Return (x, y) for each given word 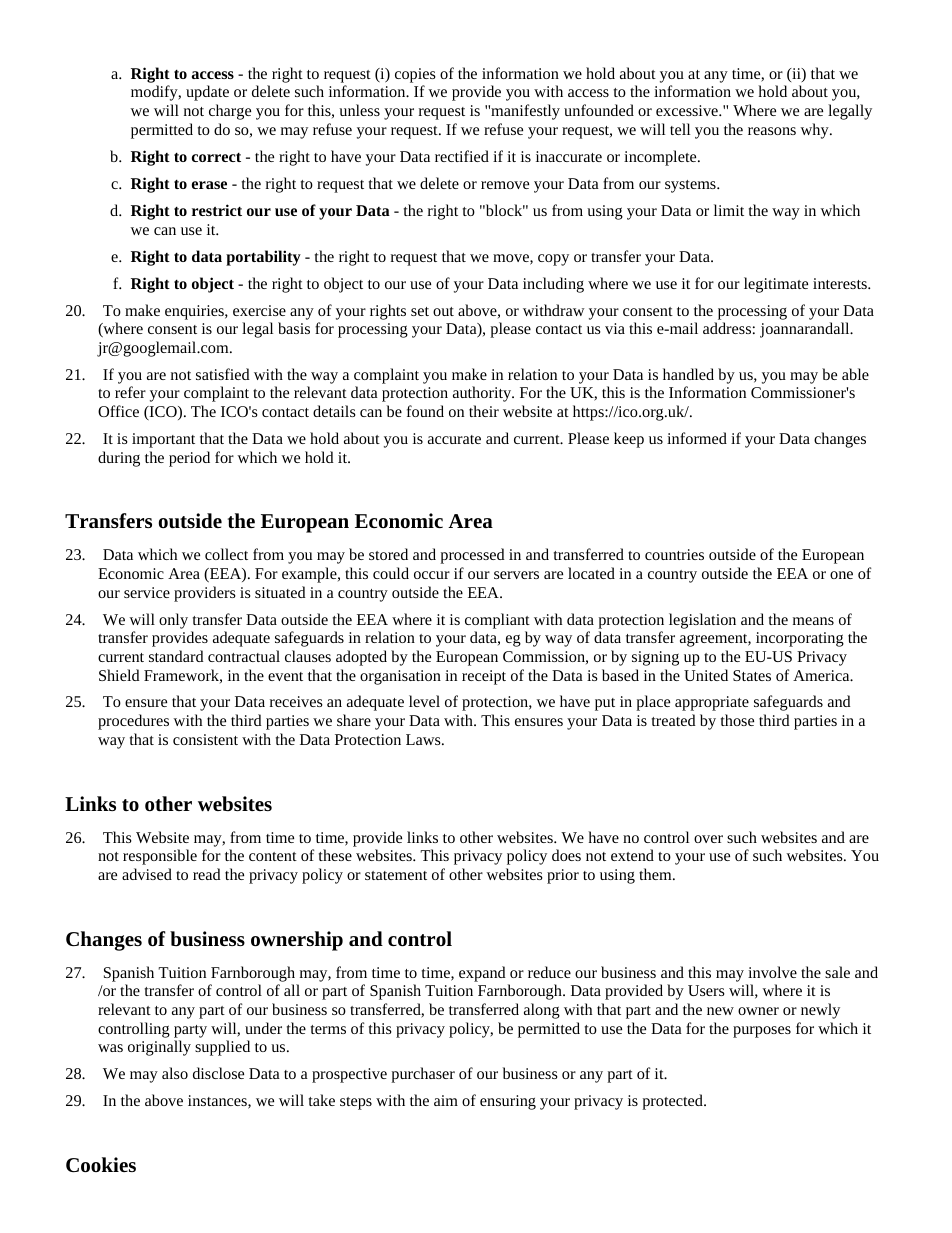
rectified (462, 156)
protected (673, 1102)
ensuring (508, 1102)
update (207, 93)
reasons (772, 131)
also (175, 1073)
